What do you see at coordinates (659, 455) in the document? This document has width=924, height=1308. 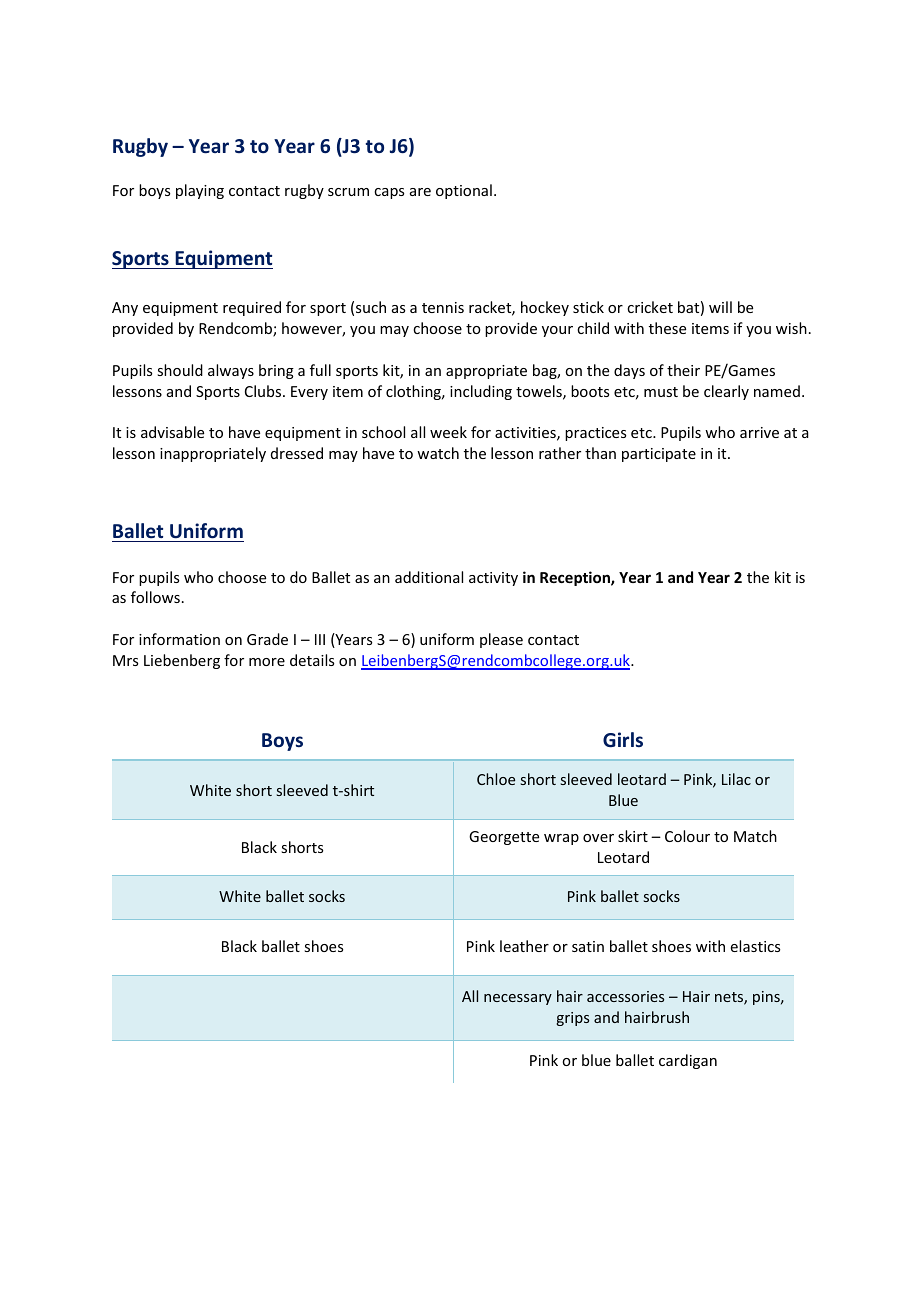 I see `participate` at bounding box center [659, 455].
